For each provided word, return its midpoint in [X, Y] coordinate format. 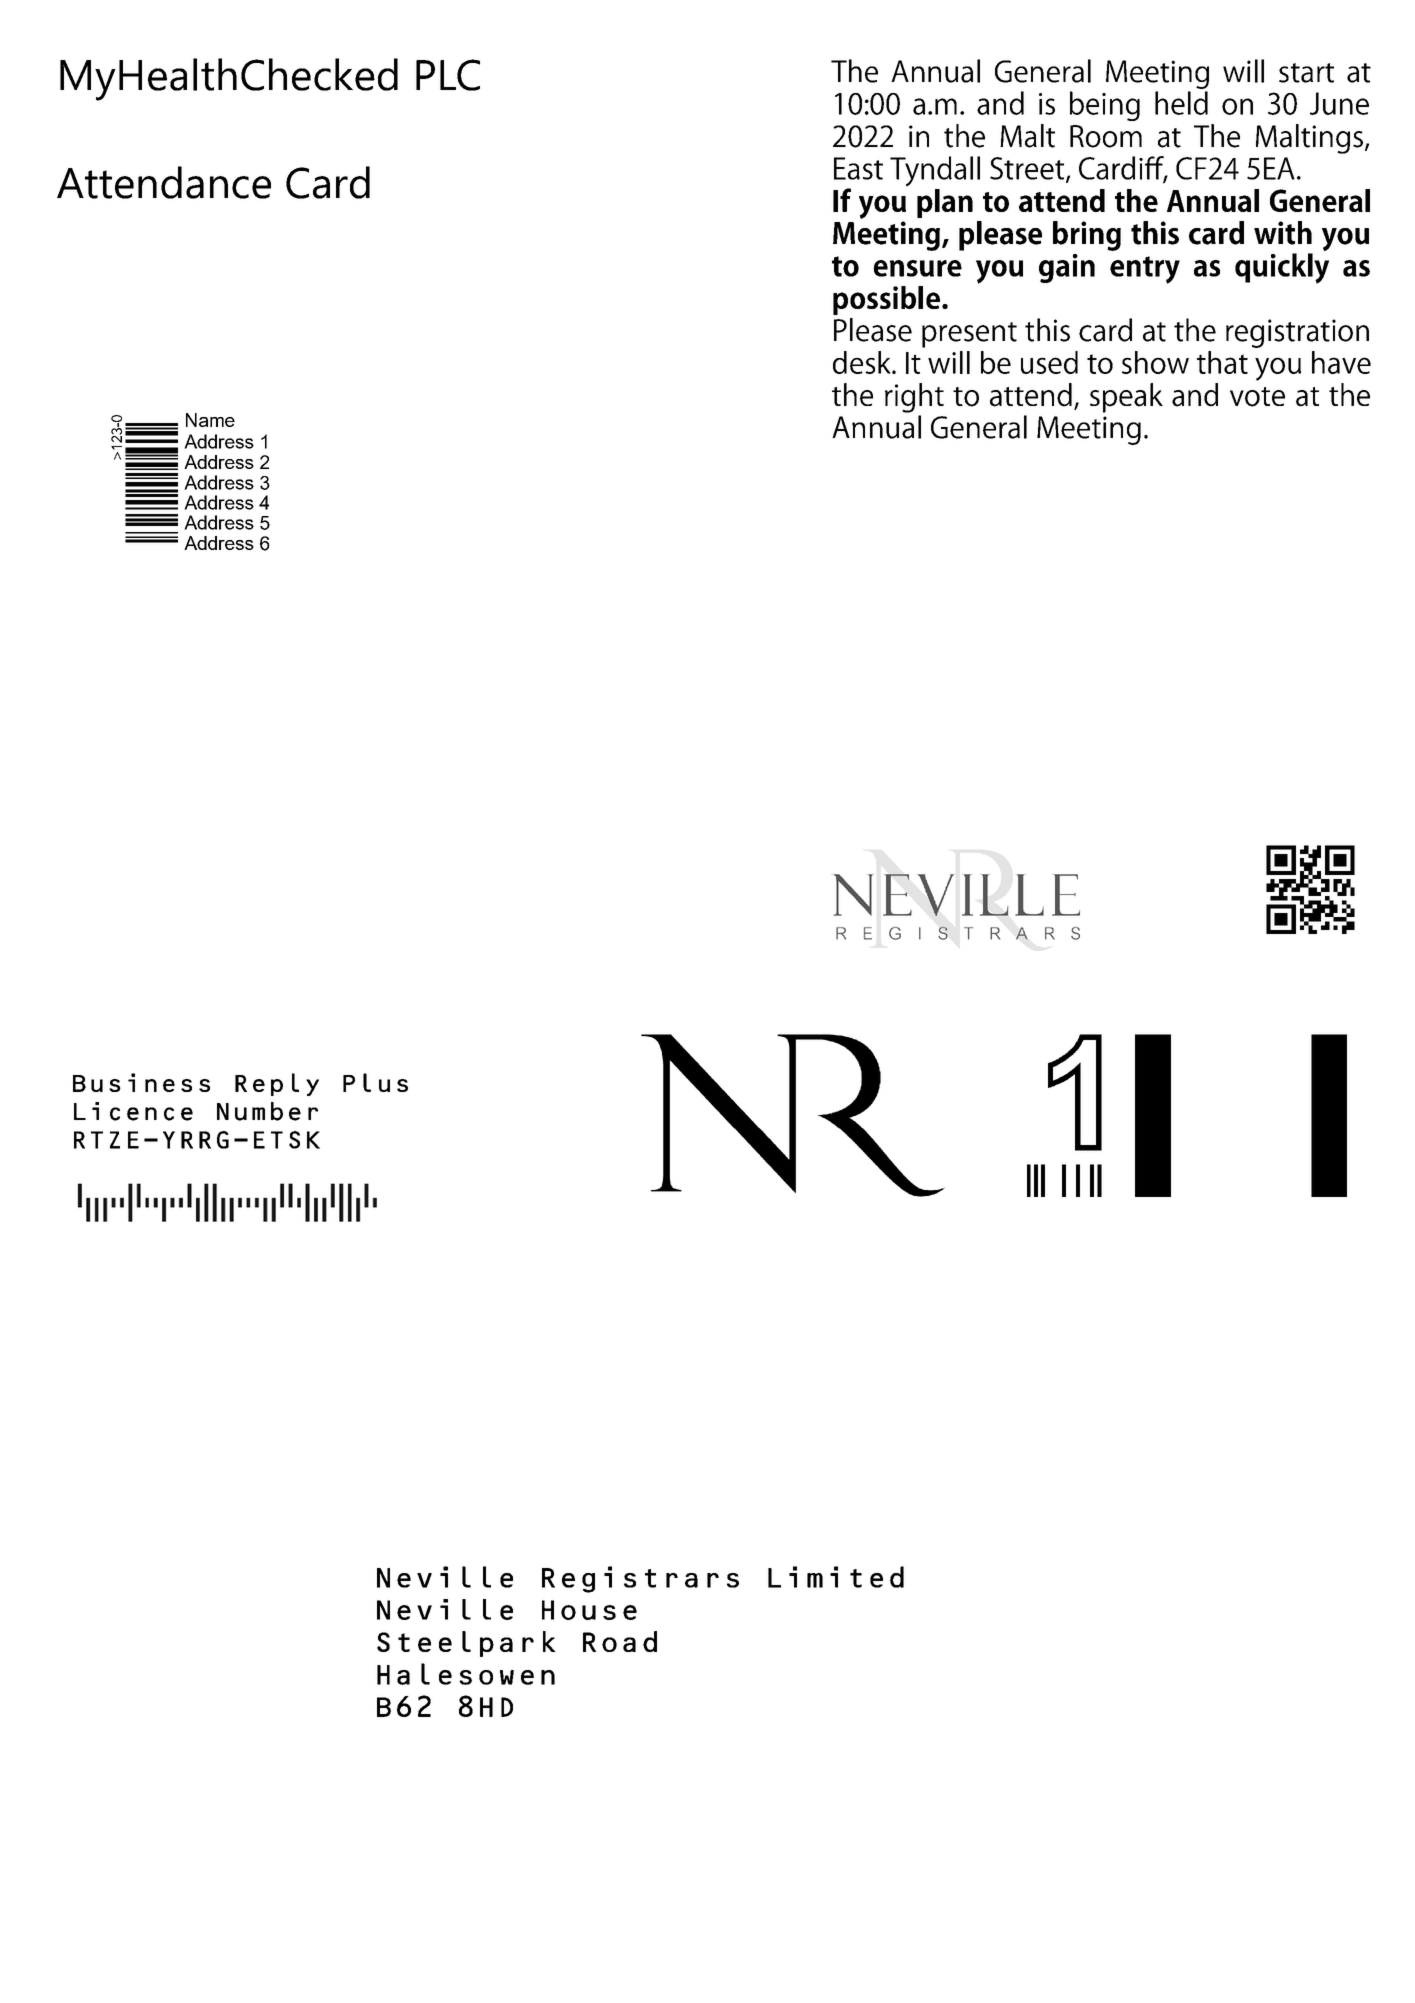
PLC [448, 75]
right [914, 398]
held [1181, 103]
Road [620, 1641]
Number [267, 1111]
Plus [375, 1082]
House [589, 1610]
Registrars [640, 1579]
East [858, 168]
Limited [836, 1577]
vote [1257, 397]
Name [210, 420]
